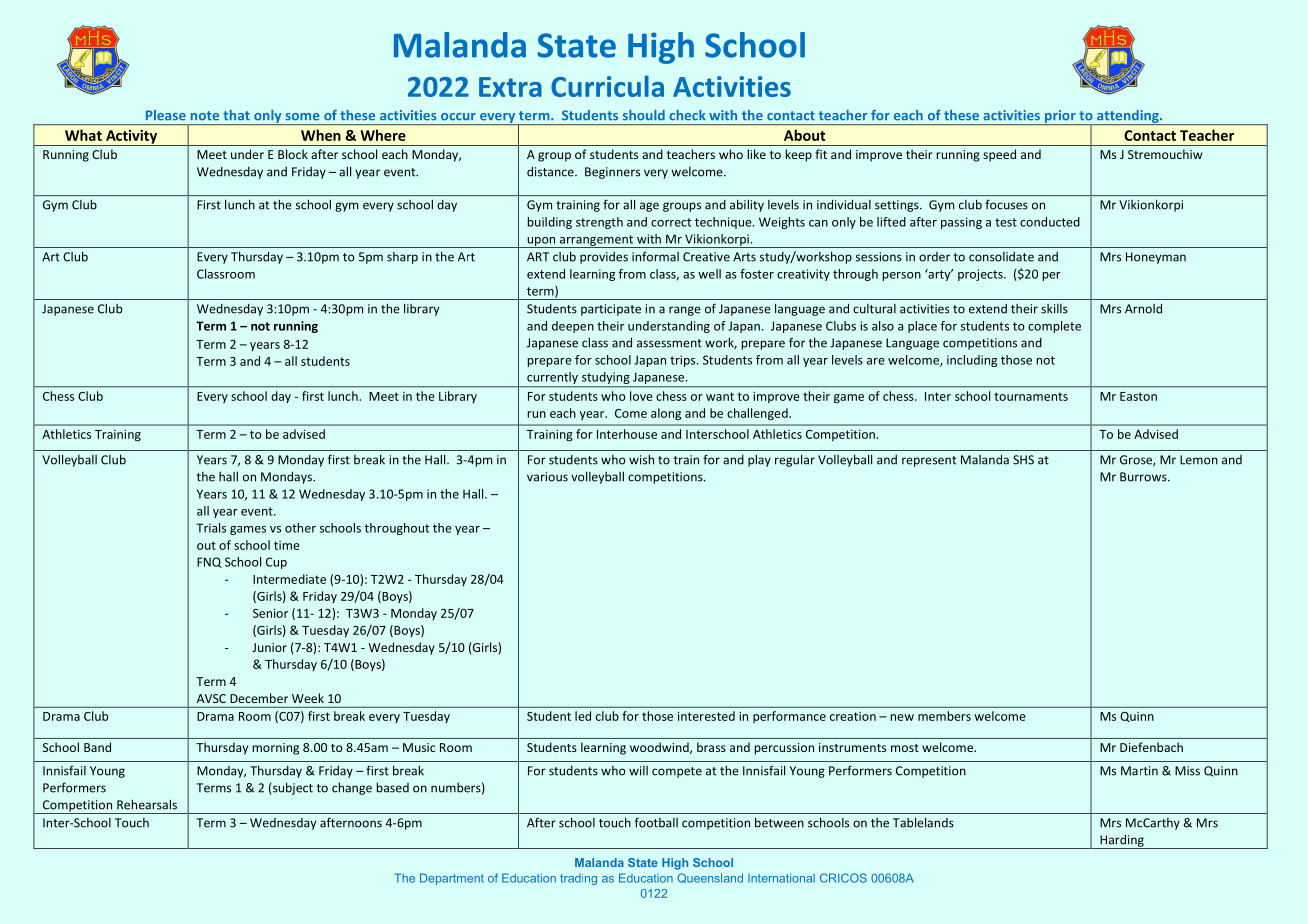 The width and height of the screenshot is (1308, 924). I want to click on tournaments, so click(1031, 396).
